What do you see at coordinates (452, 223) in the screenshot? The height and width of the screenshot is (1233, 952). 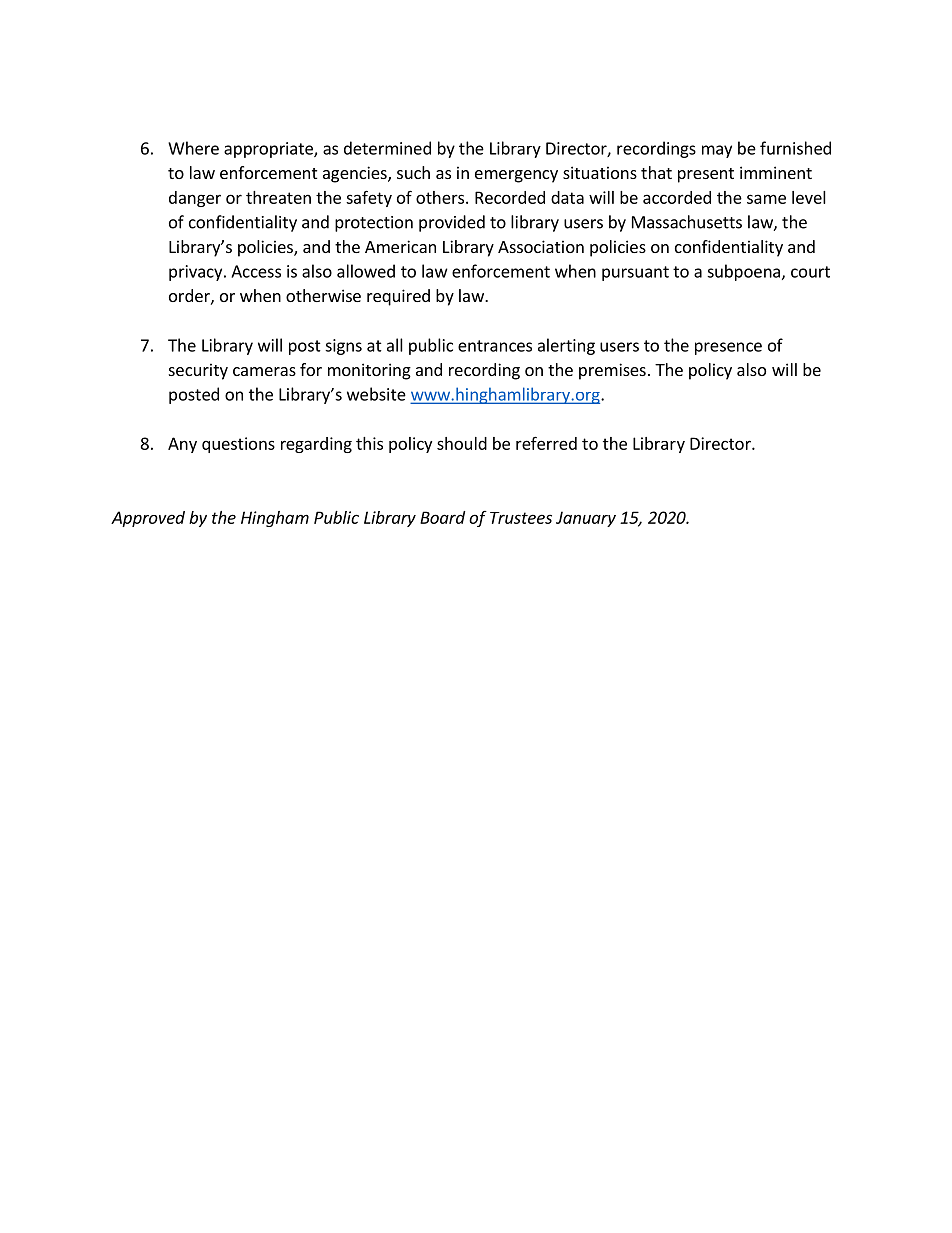 I see `provided` at bounding box center [452, 223].
